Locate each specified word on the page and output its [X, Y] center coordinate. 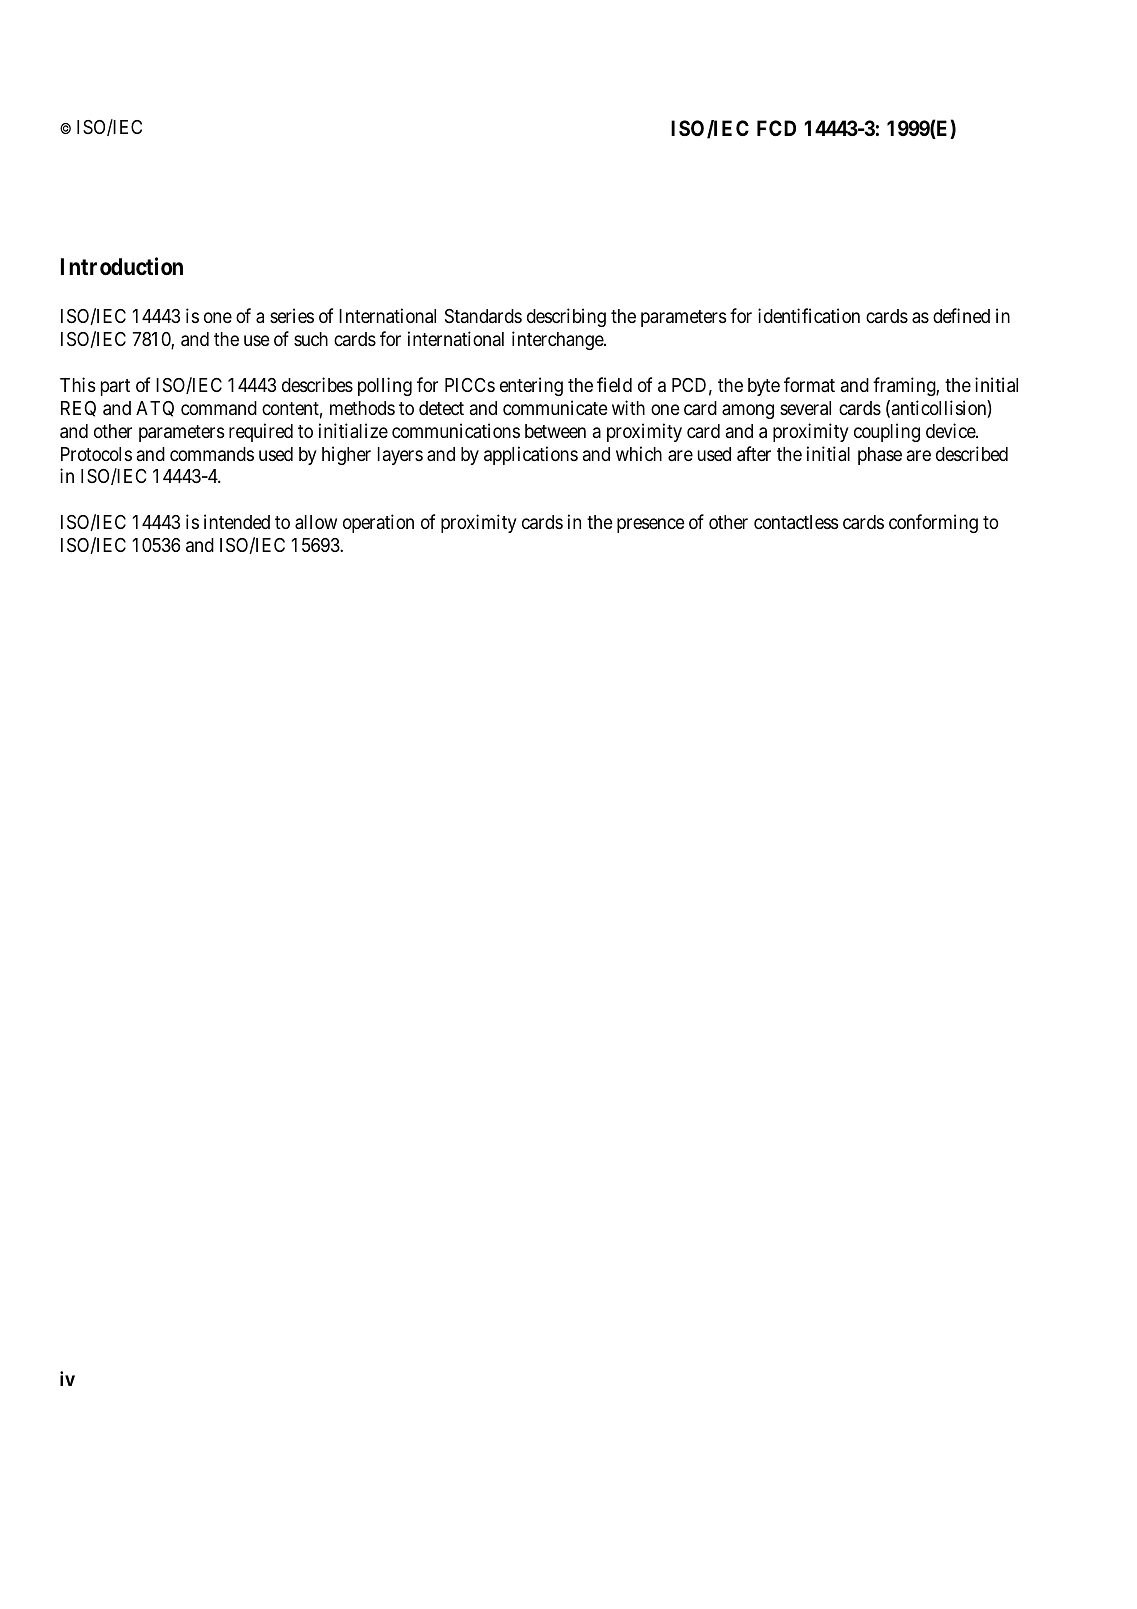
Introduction [122, 266]
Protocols [96, 454]
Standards [483, 316]
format [809, 384]
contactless [796, 522]
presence [651, 526]
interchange [558, 340]
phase [880, 456]
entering [531, 386]
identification [809, 315]
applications [531, 455]
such [311, 339]
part [115, 387]
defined [961, 315]
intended [237, 521]
